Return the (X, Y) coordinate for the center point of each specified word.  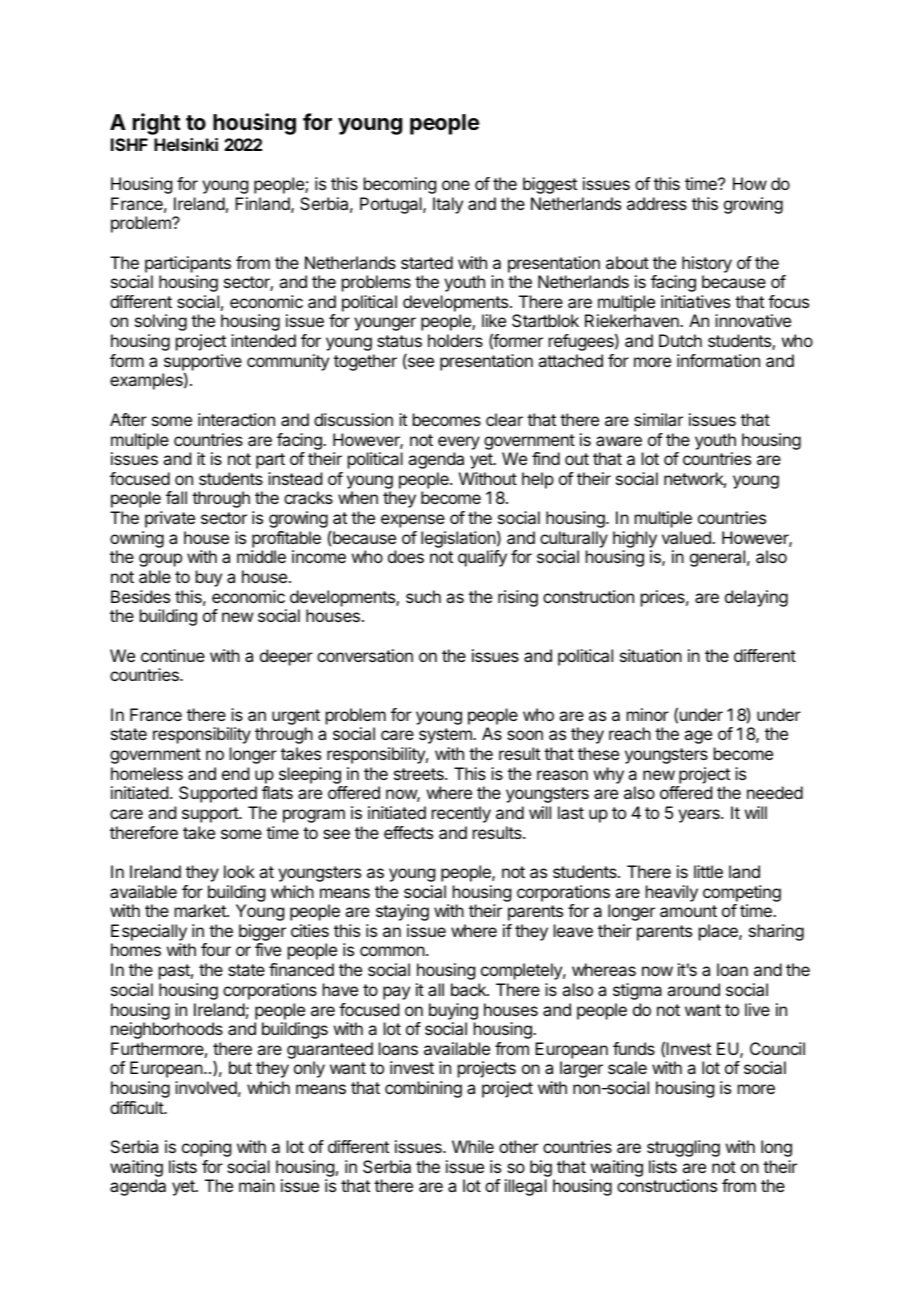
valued (687, 537)
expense (413, 521)
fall (176, 497)
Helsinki (186, 144)
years (700, 816)
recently (461, 814)
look (239, 871)
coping (206, 1148)
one (456, 185)
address (657, 203)
